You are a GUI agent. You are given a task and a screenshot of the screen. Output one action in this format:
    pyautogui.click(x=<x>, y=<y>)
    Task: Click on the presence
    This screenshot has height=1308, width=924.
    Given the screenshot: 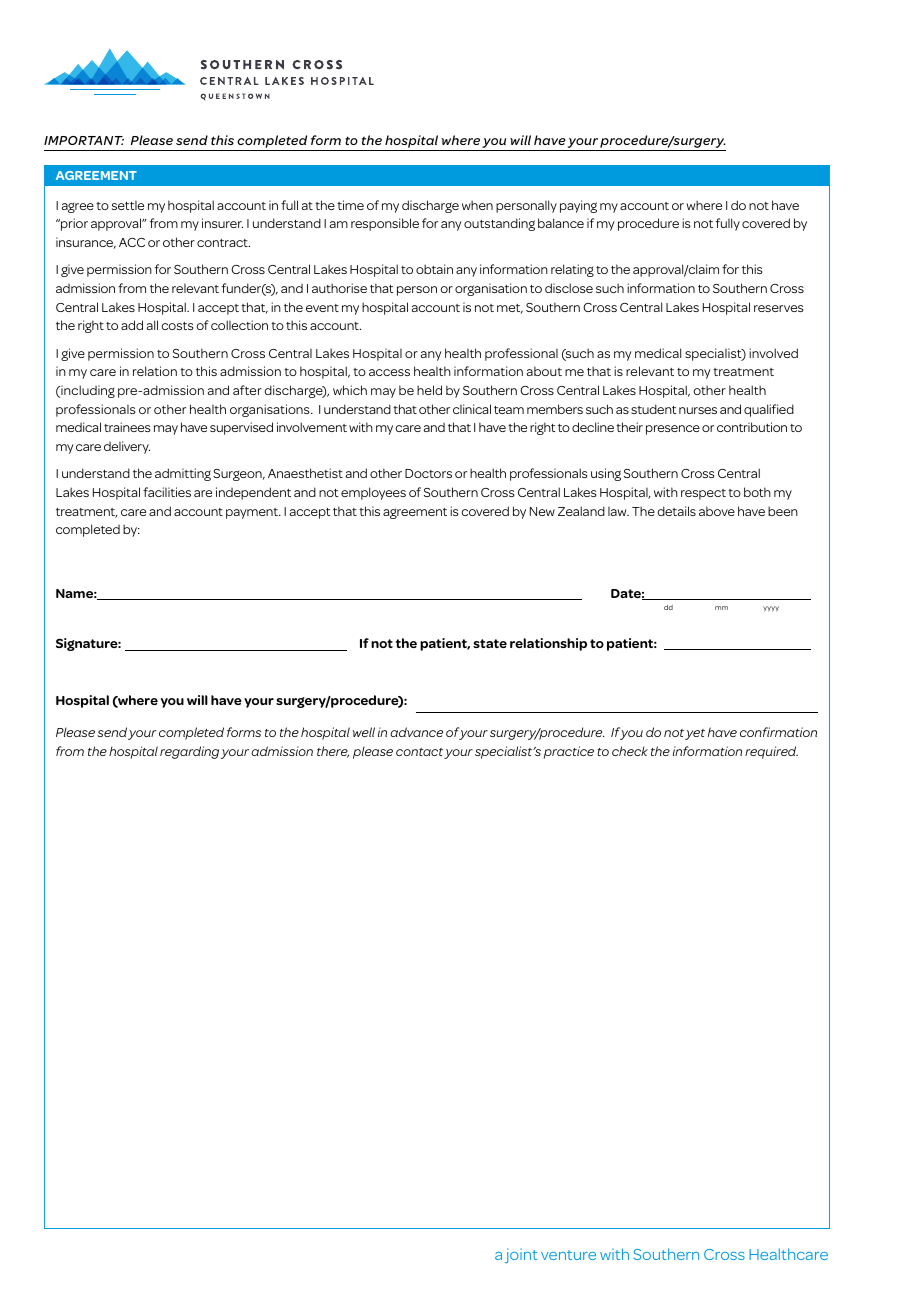 What is the action you would take?
    pyautogui.click(x=673, y=430)
